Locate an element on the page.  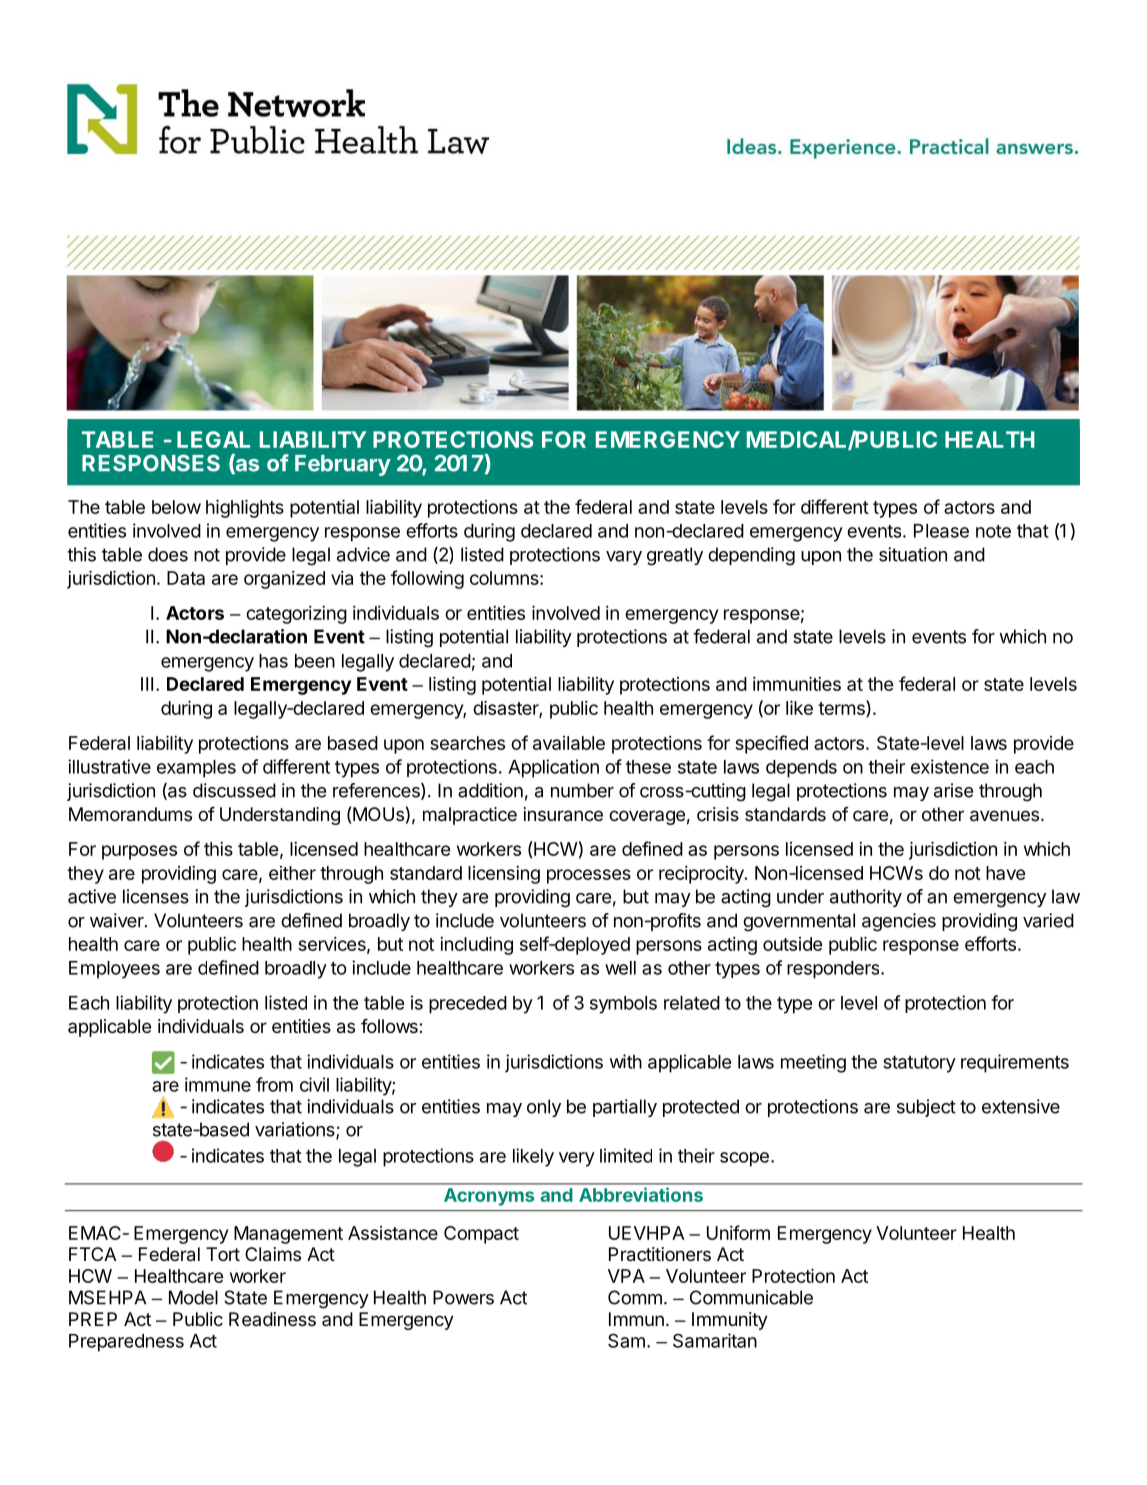
vary is located at coordinates (624, 558).
